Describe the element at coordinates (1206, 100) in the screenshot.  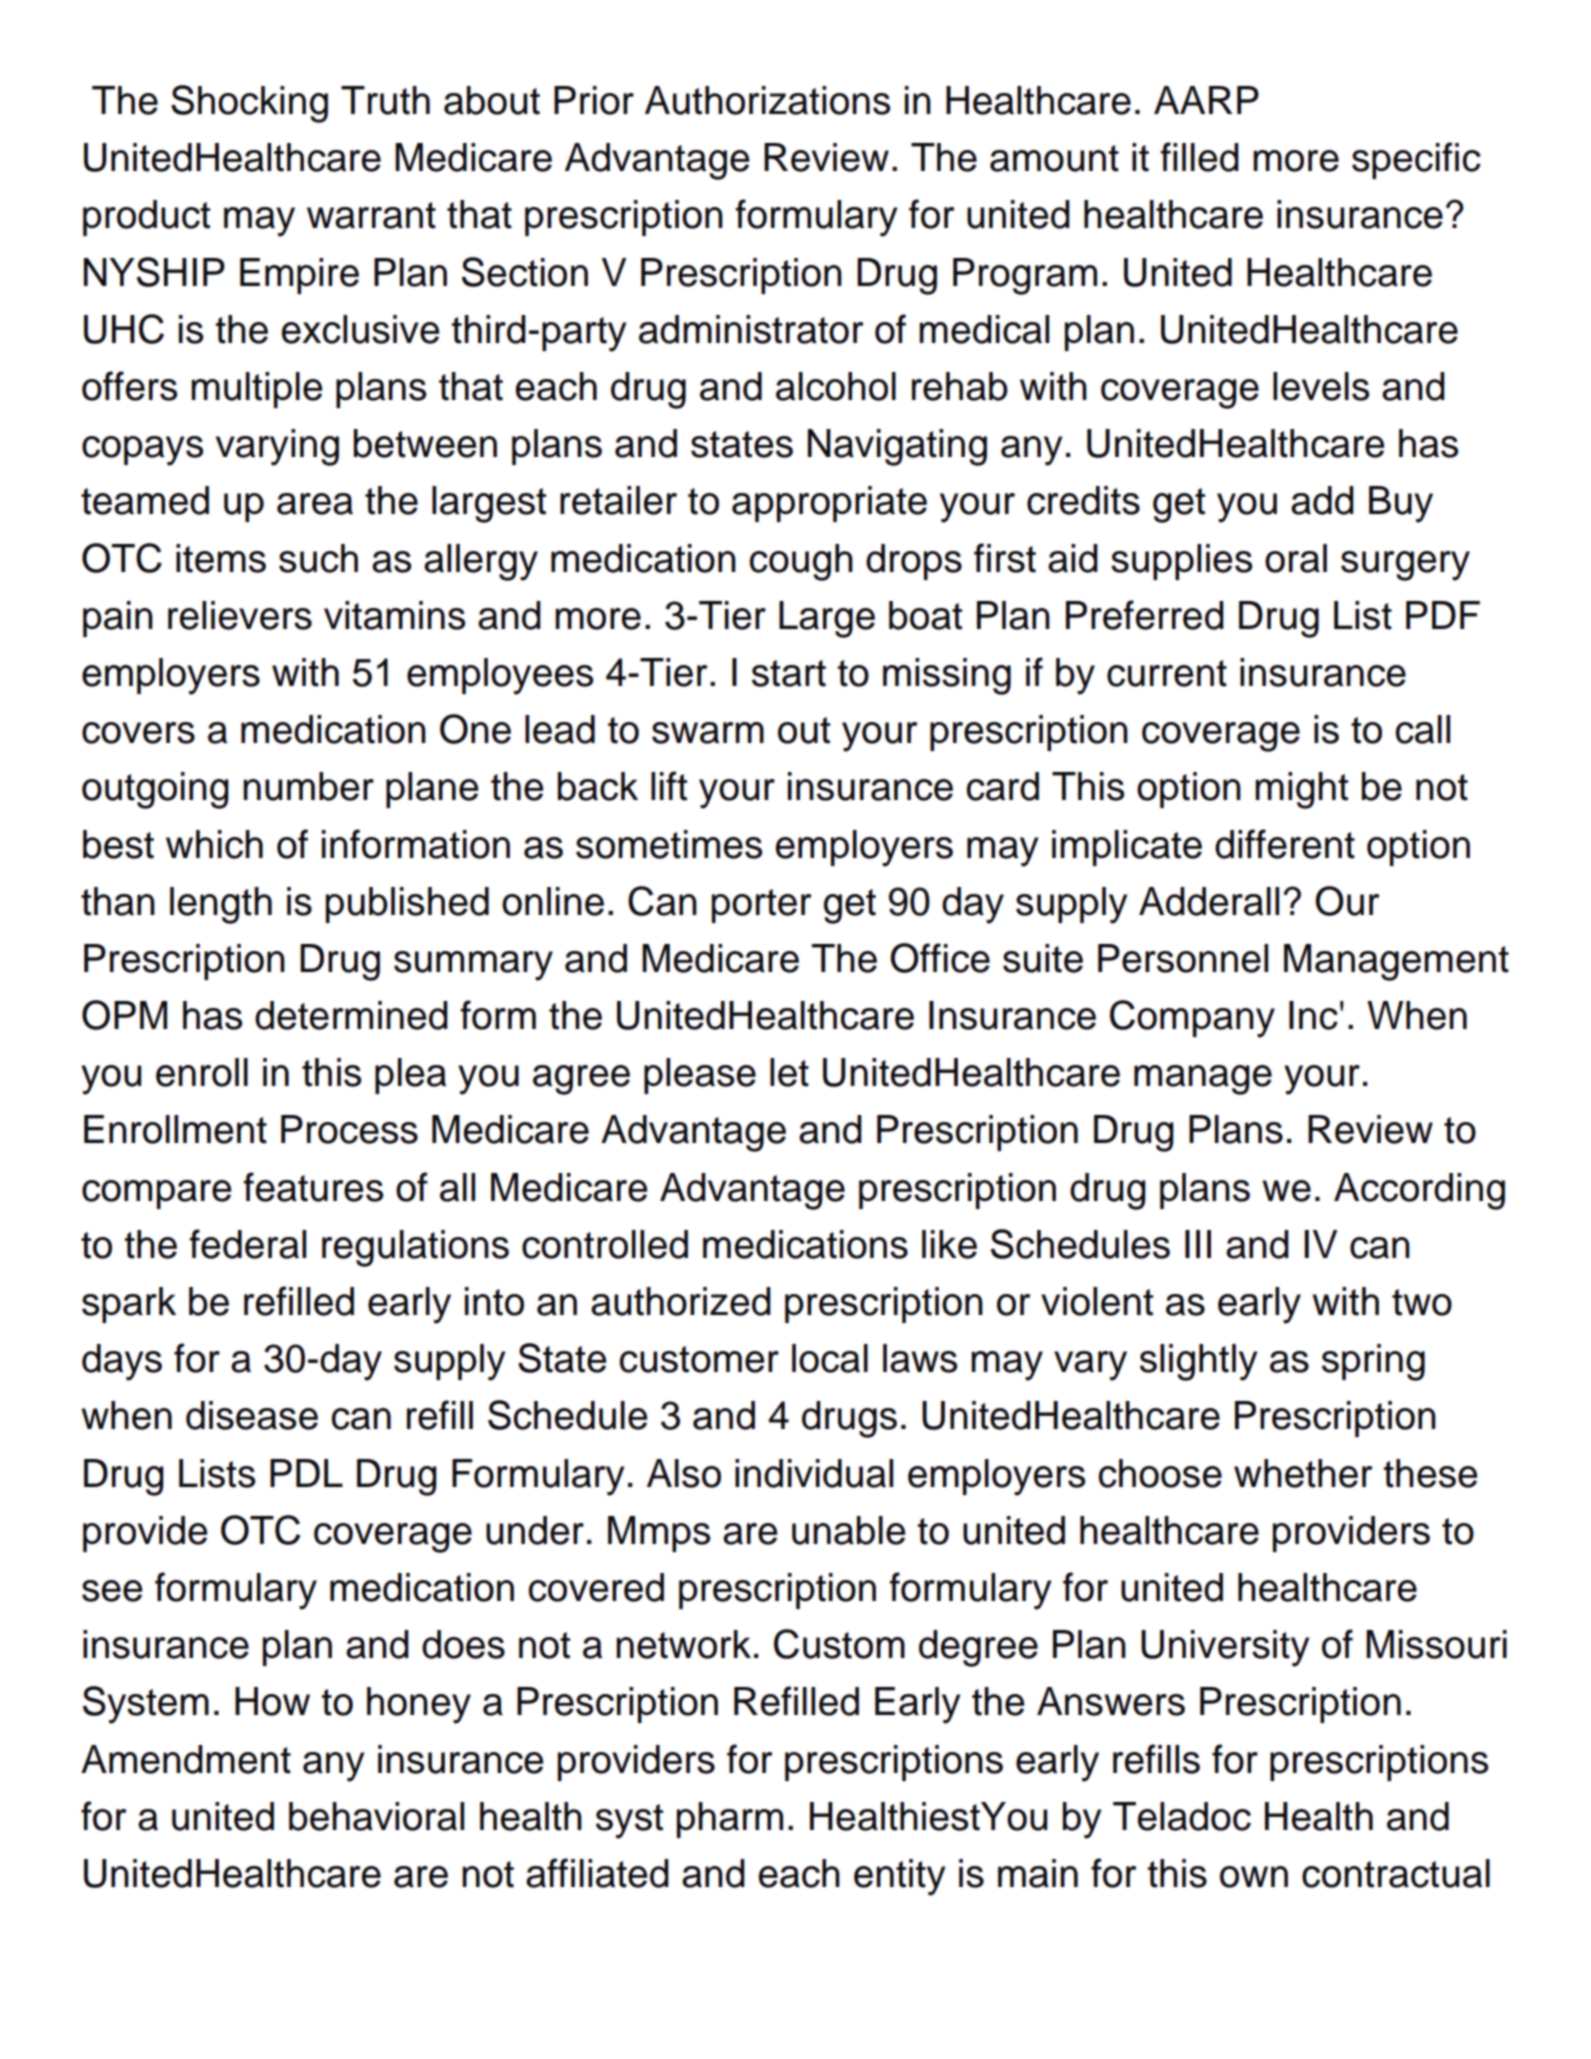
I see `AARP` at that location.
